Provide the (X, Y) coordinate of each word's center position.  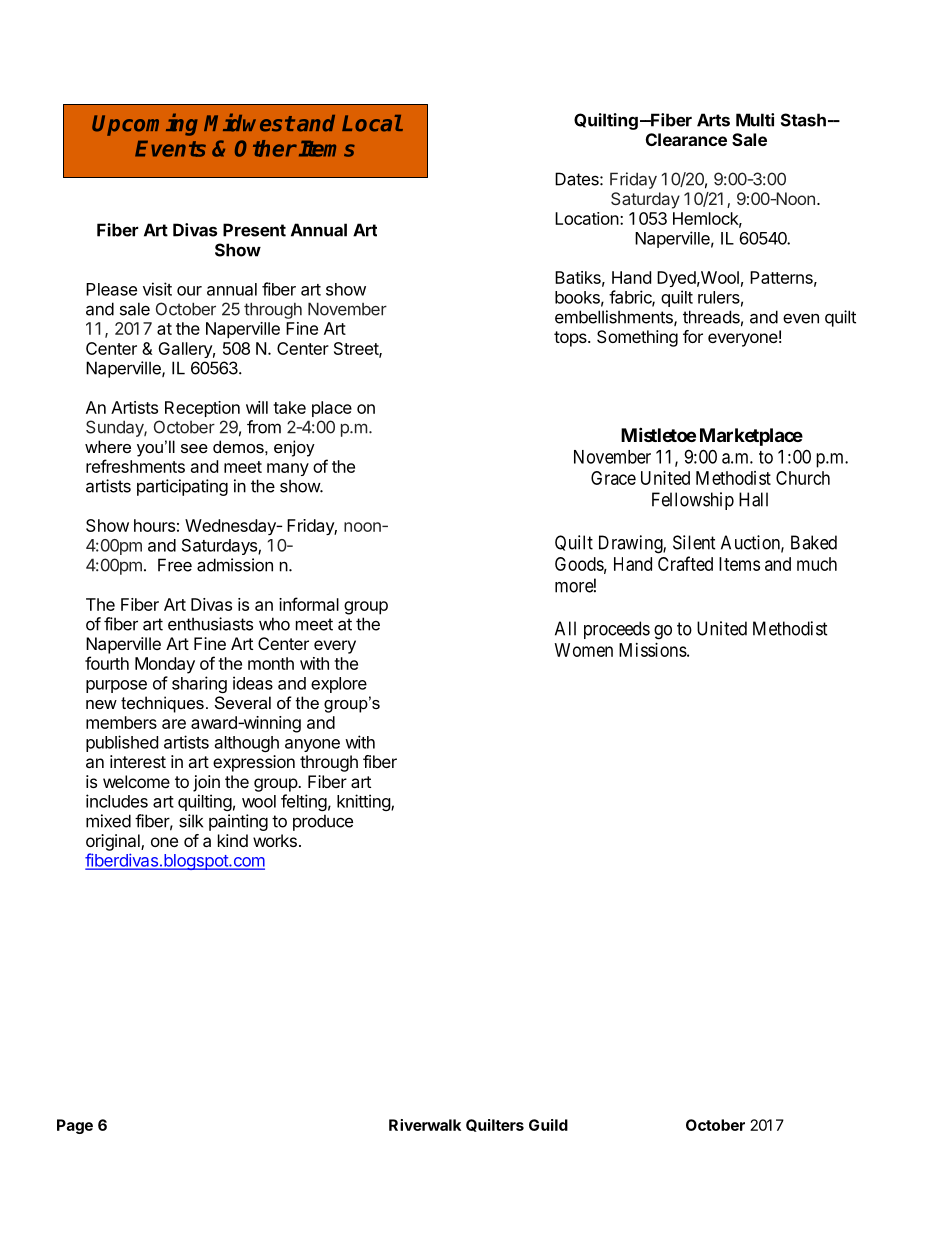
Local (372, 123)
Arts (713, 120)
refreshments (135, 466)
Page (75, 1126)
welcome (136, 781)
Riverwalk (425, 1125)
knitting (364, 802)
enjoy (294, 448)
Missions (653, 650)
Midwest (249, 122)
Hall (753, 499)
